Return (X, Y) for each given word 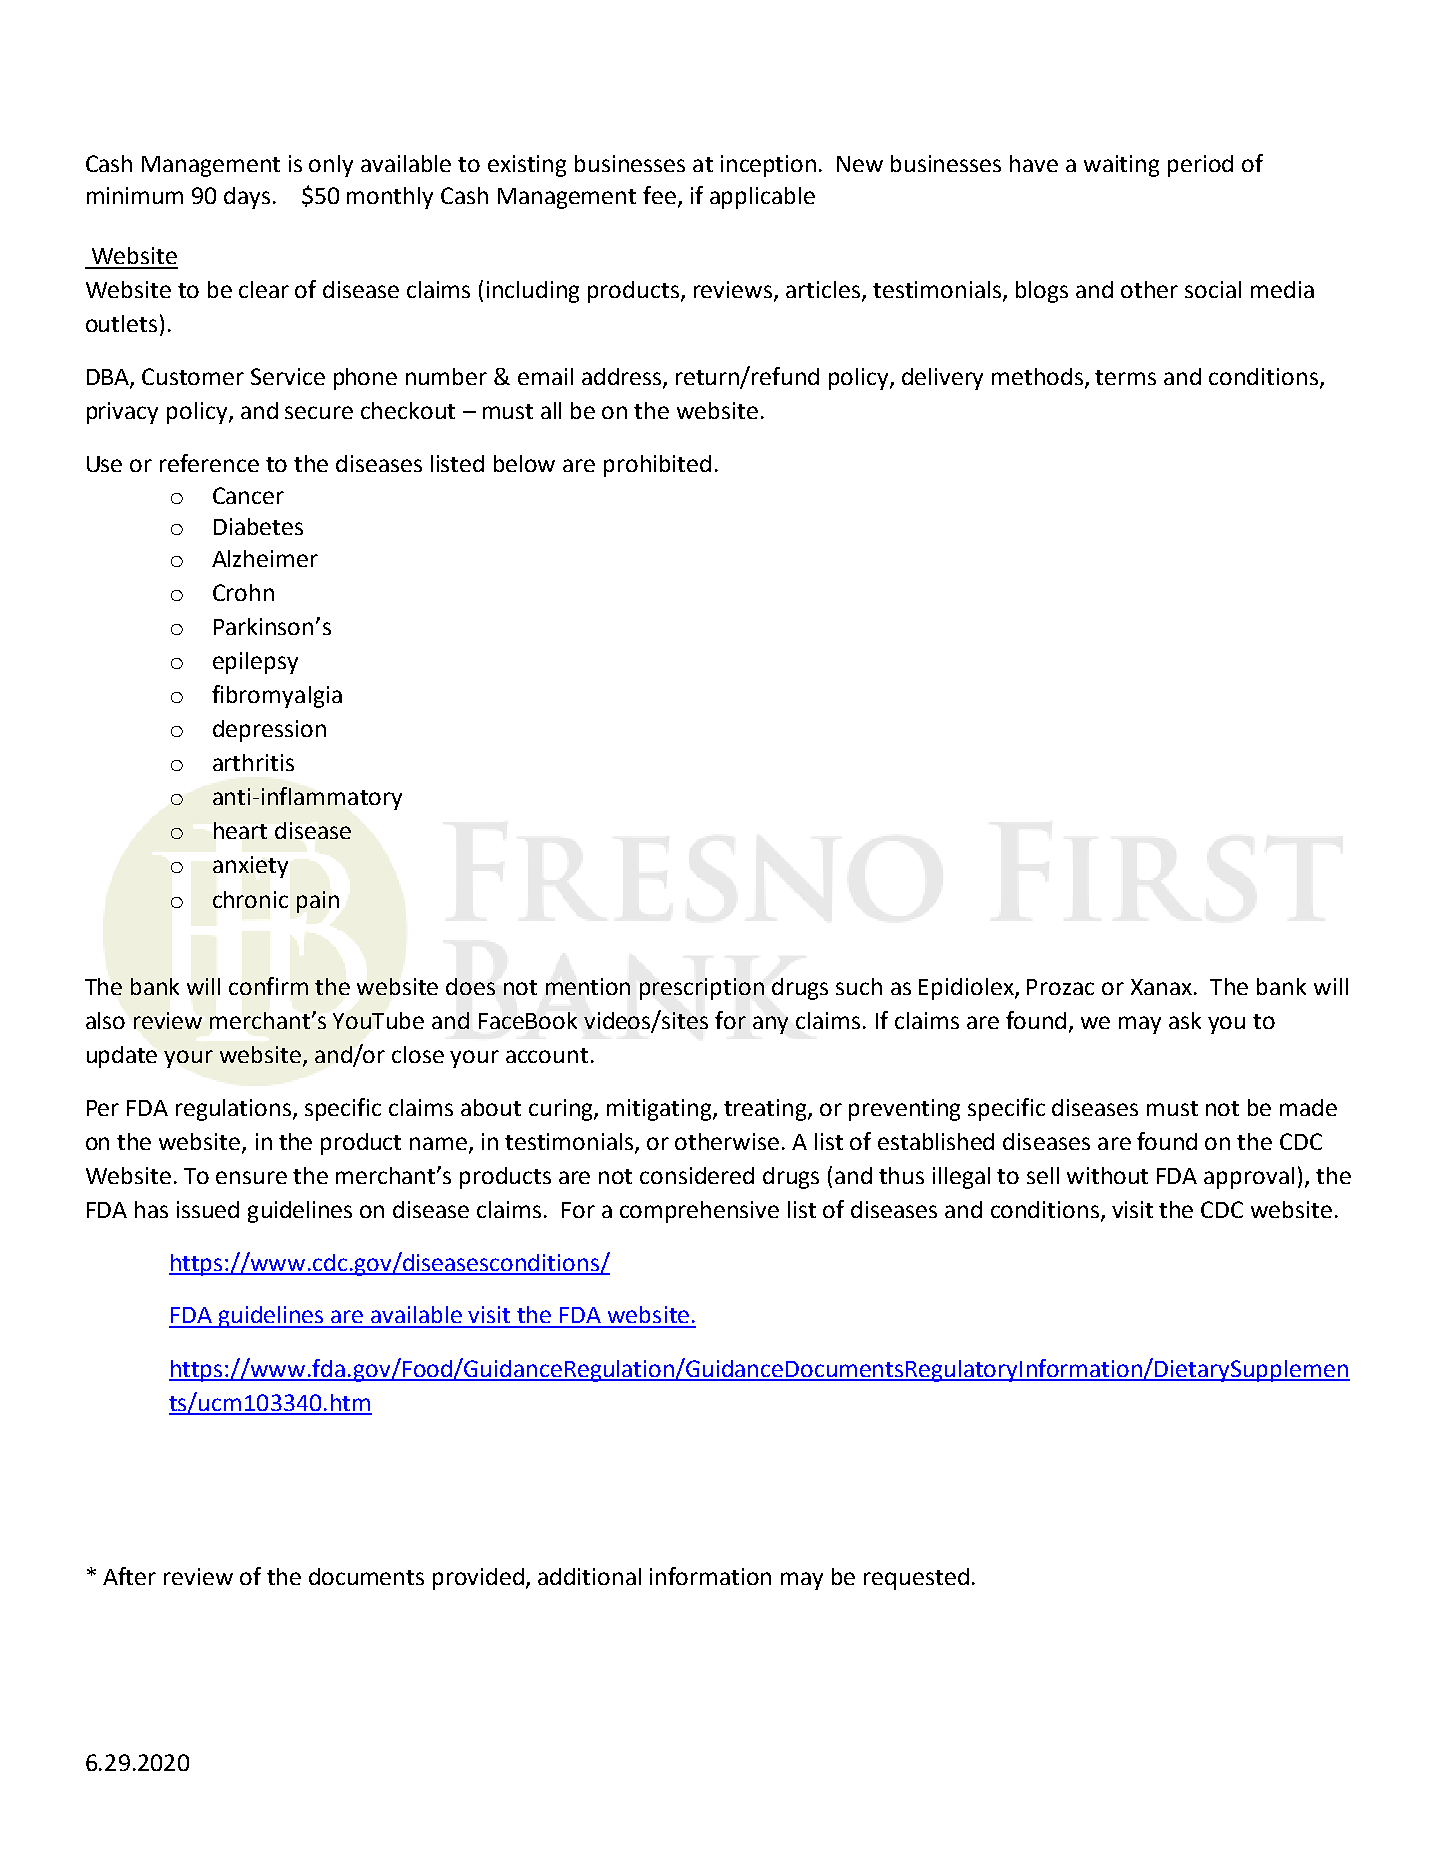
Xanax (1163, 987)
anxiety (250, 867)
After (129, 1576)
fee (659, 195)
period (1200, 166)
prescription (702, 989)
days (247, 198)
